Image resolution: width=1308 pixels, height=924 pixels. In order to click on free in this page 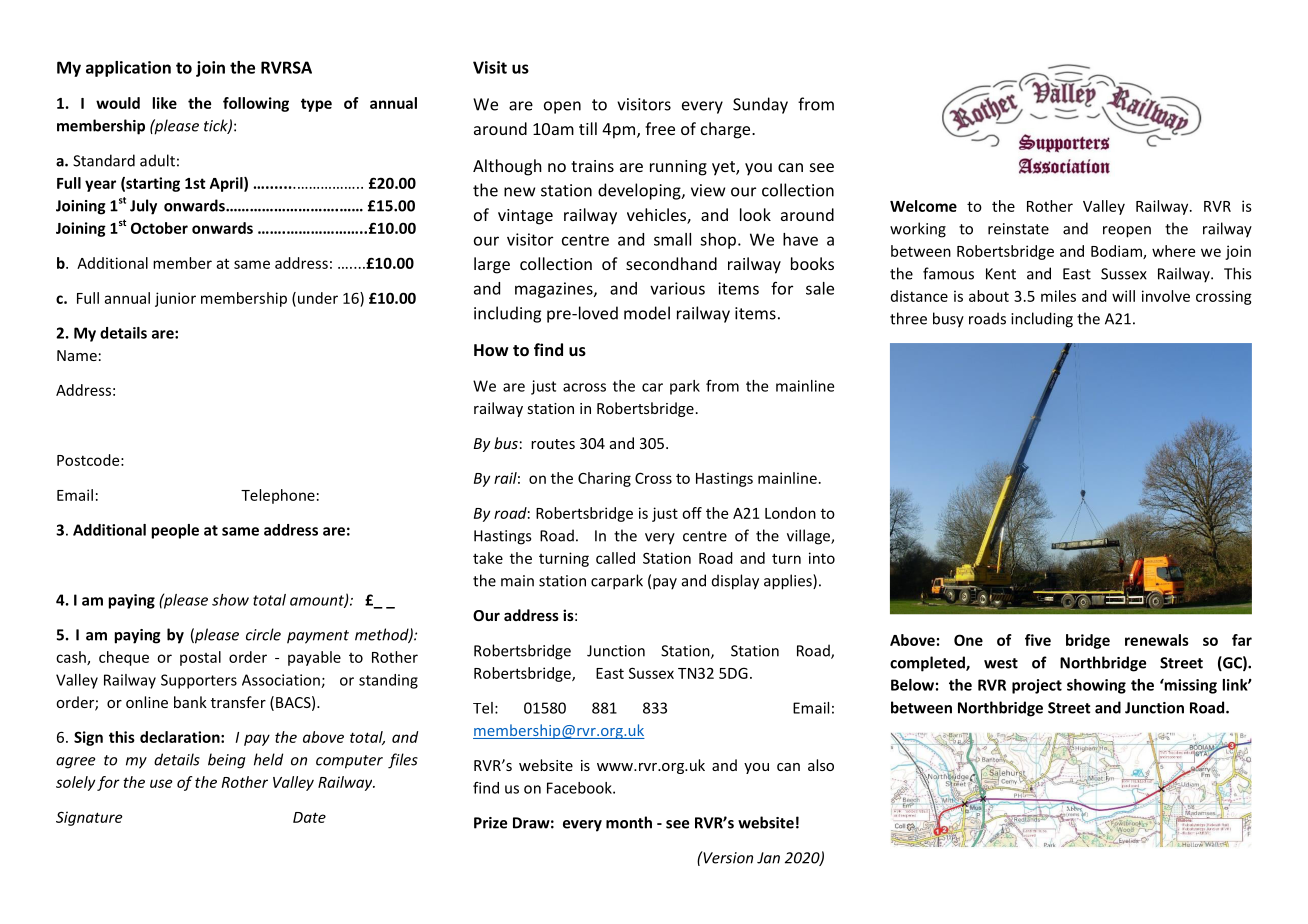, I will do `click(660, 128)`.
